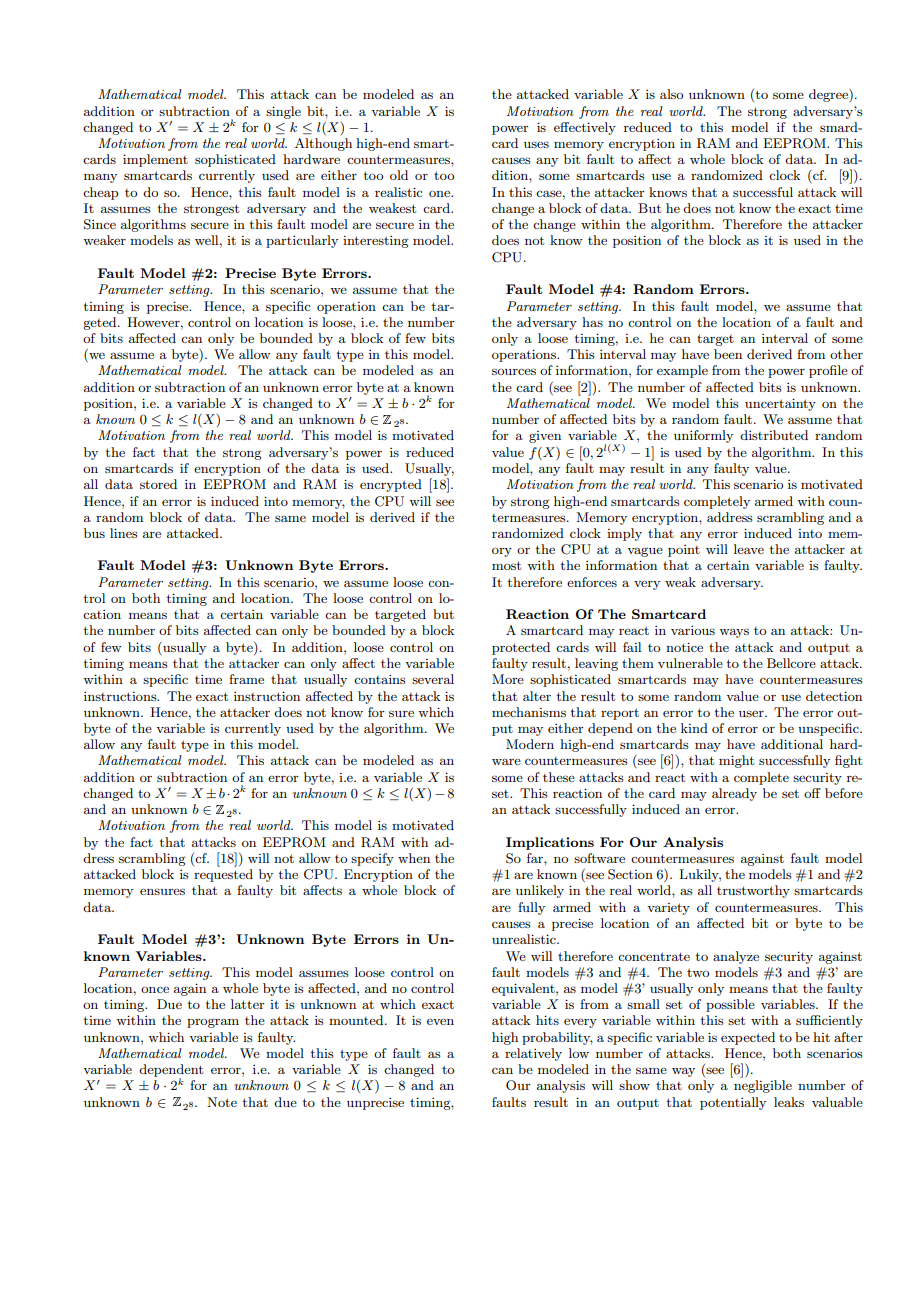  Describe the element at coordinates (222, 1102) in the screenshot. I see `Note` at that location.
